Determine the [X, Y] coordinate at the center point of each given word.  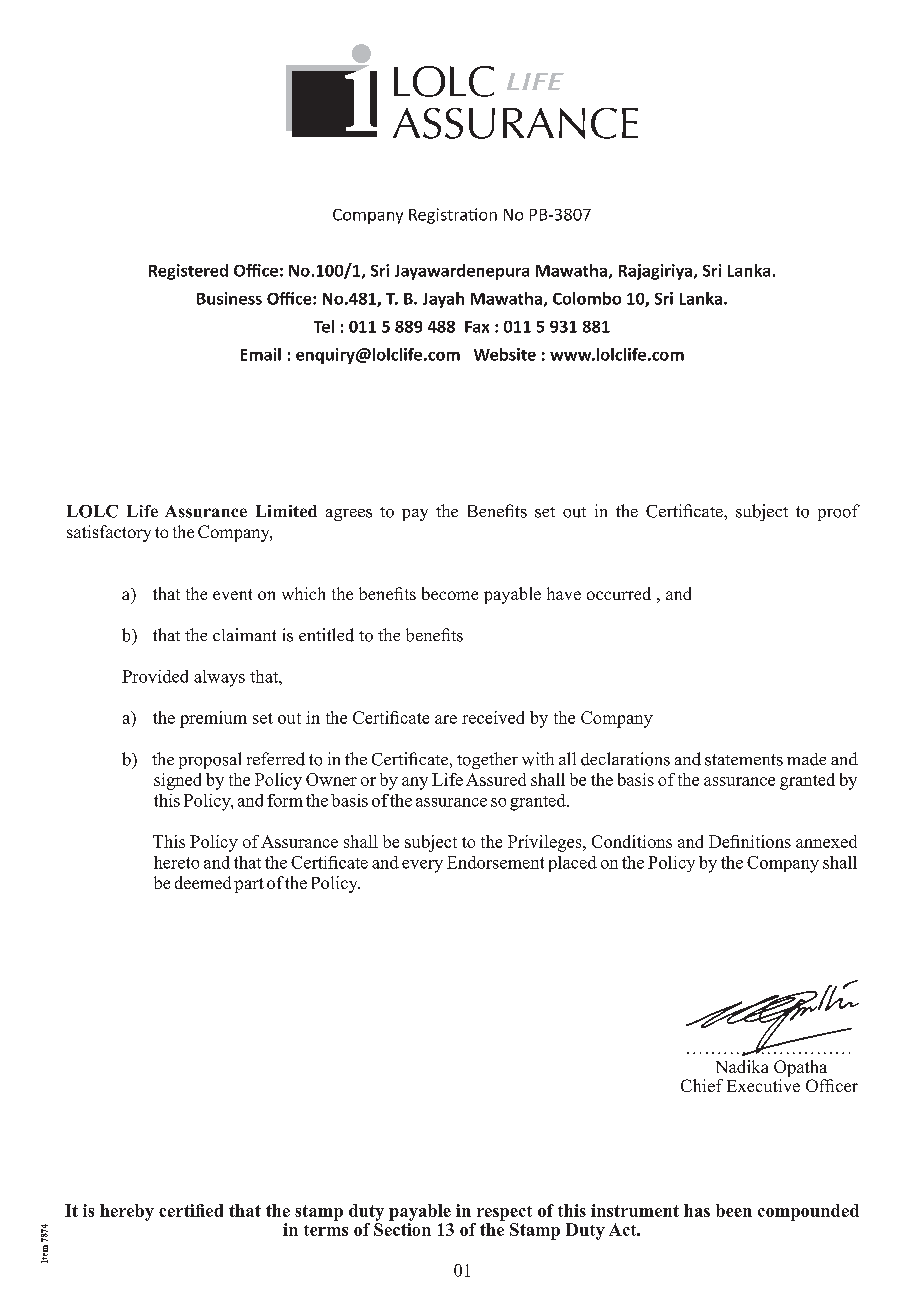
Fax [477, 327]
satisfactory [109, 533]
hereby [127, 1212]
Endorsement [495, 862]
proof [839, 512]
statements [744, 760]
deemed [203, 882]
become [450, 593]
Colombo [587, 298]
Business [229, 298]
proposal [210, 760]
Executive [763, 1084]
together [487, 760]
